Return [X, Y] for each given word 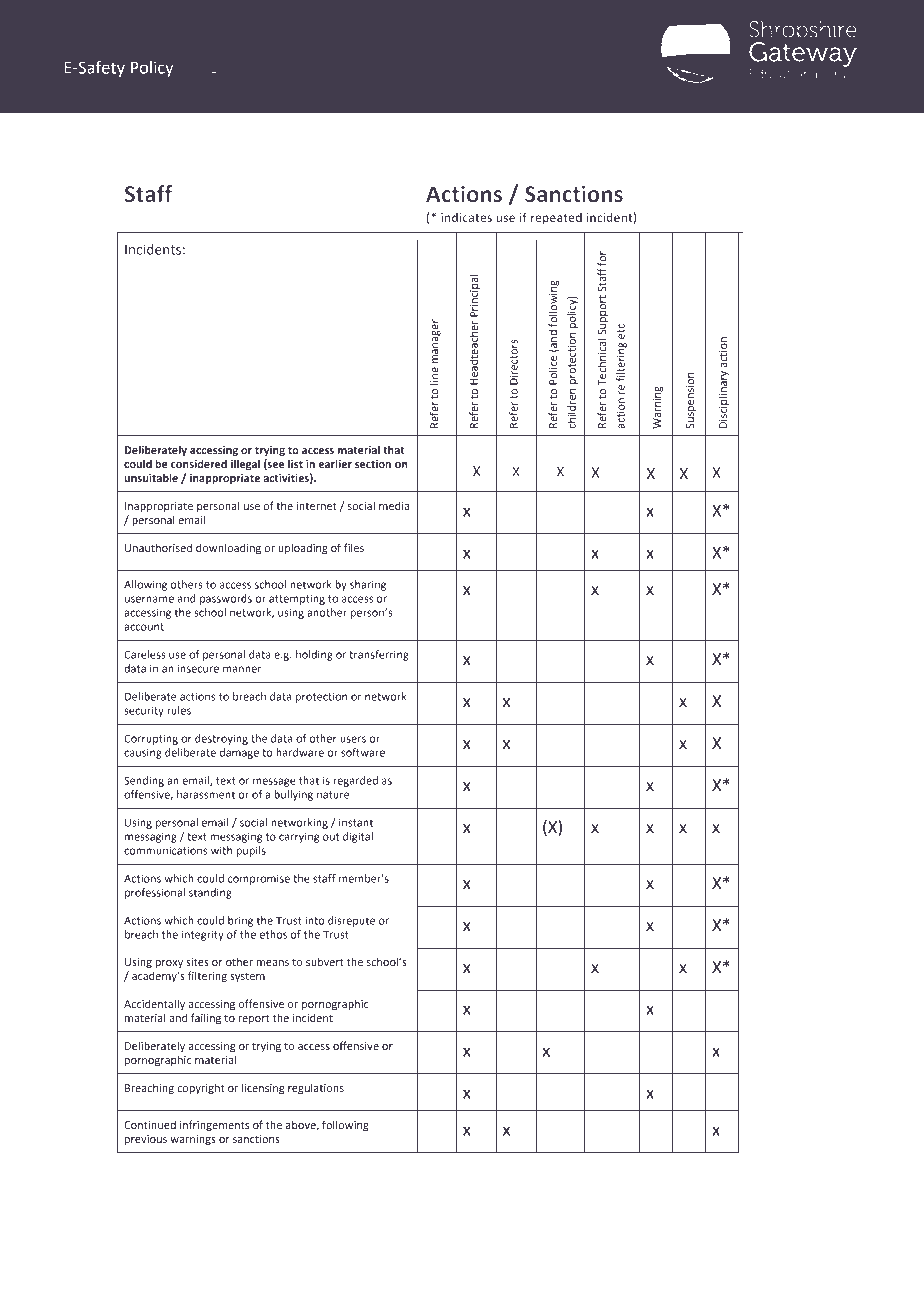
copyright [200, 1089]
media [394, 506]
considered [199, 463]
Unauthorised [158, 548]
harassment [206, 794]
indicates [466, 217]
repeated [556, 219]
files [354, 547]
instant [356, 822]
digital [358, 837]
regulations [316, 1089]
